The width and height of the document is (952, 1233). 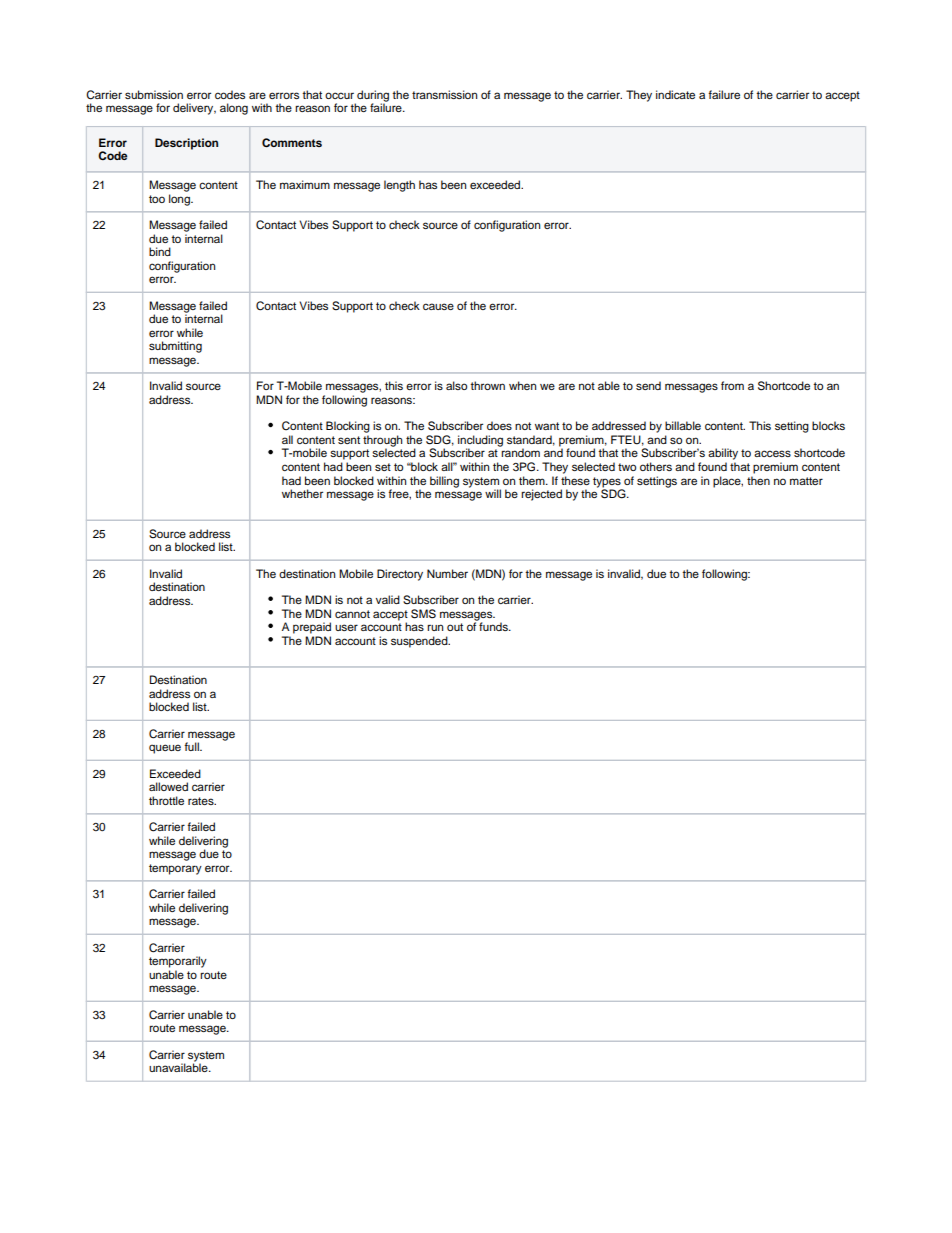 What do you see at coordinates (723, 454) in the document?
I see `ability` at bounding box center [723, 454].
